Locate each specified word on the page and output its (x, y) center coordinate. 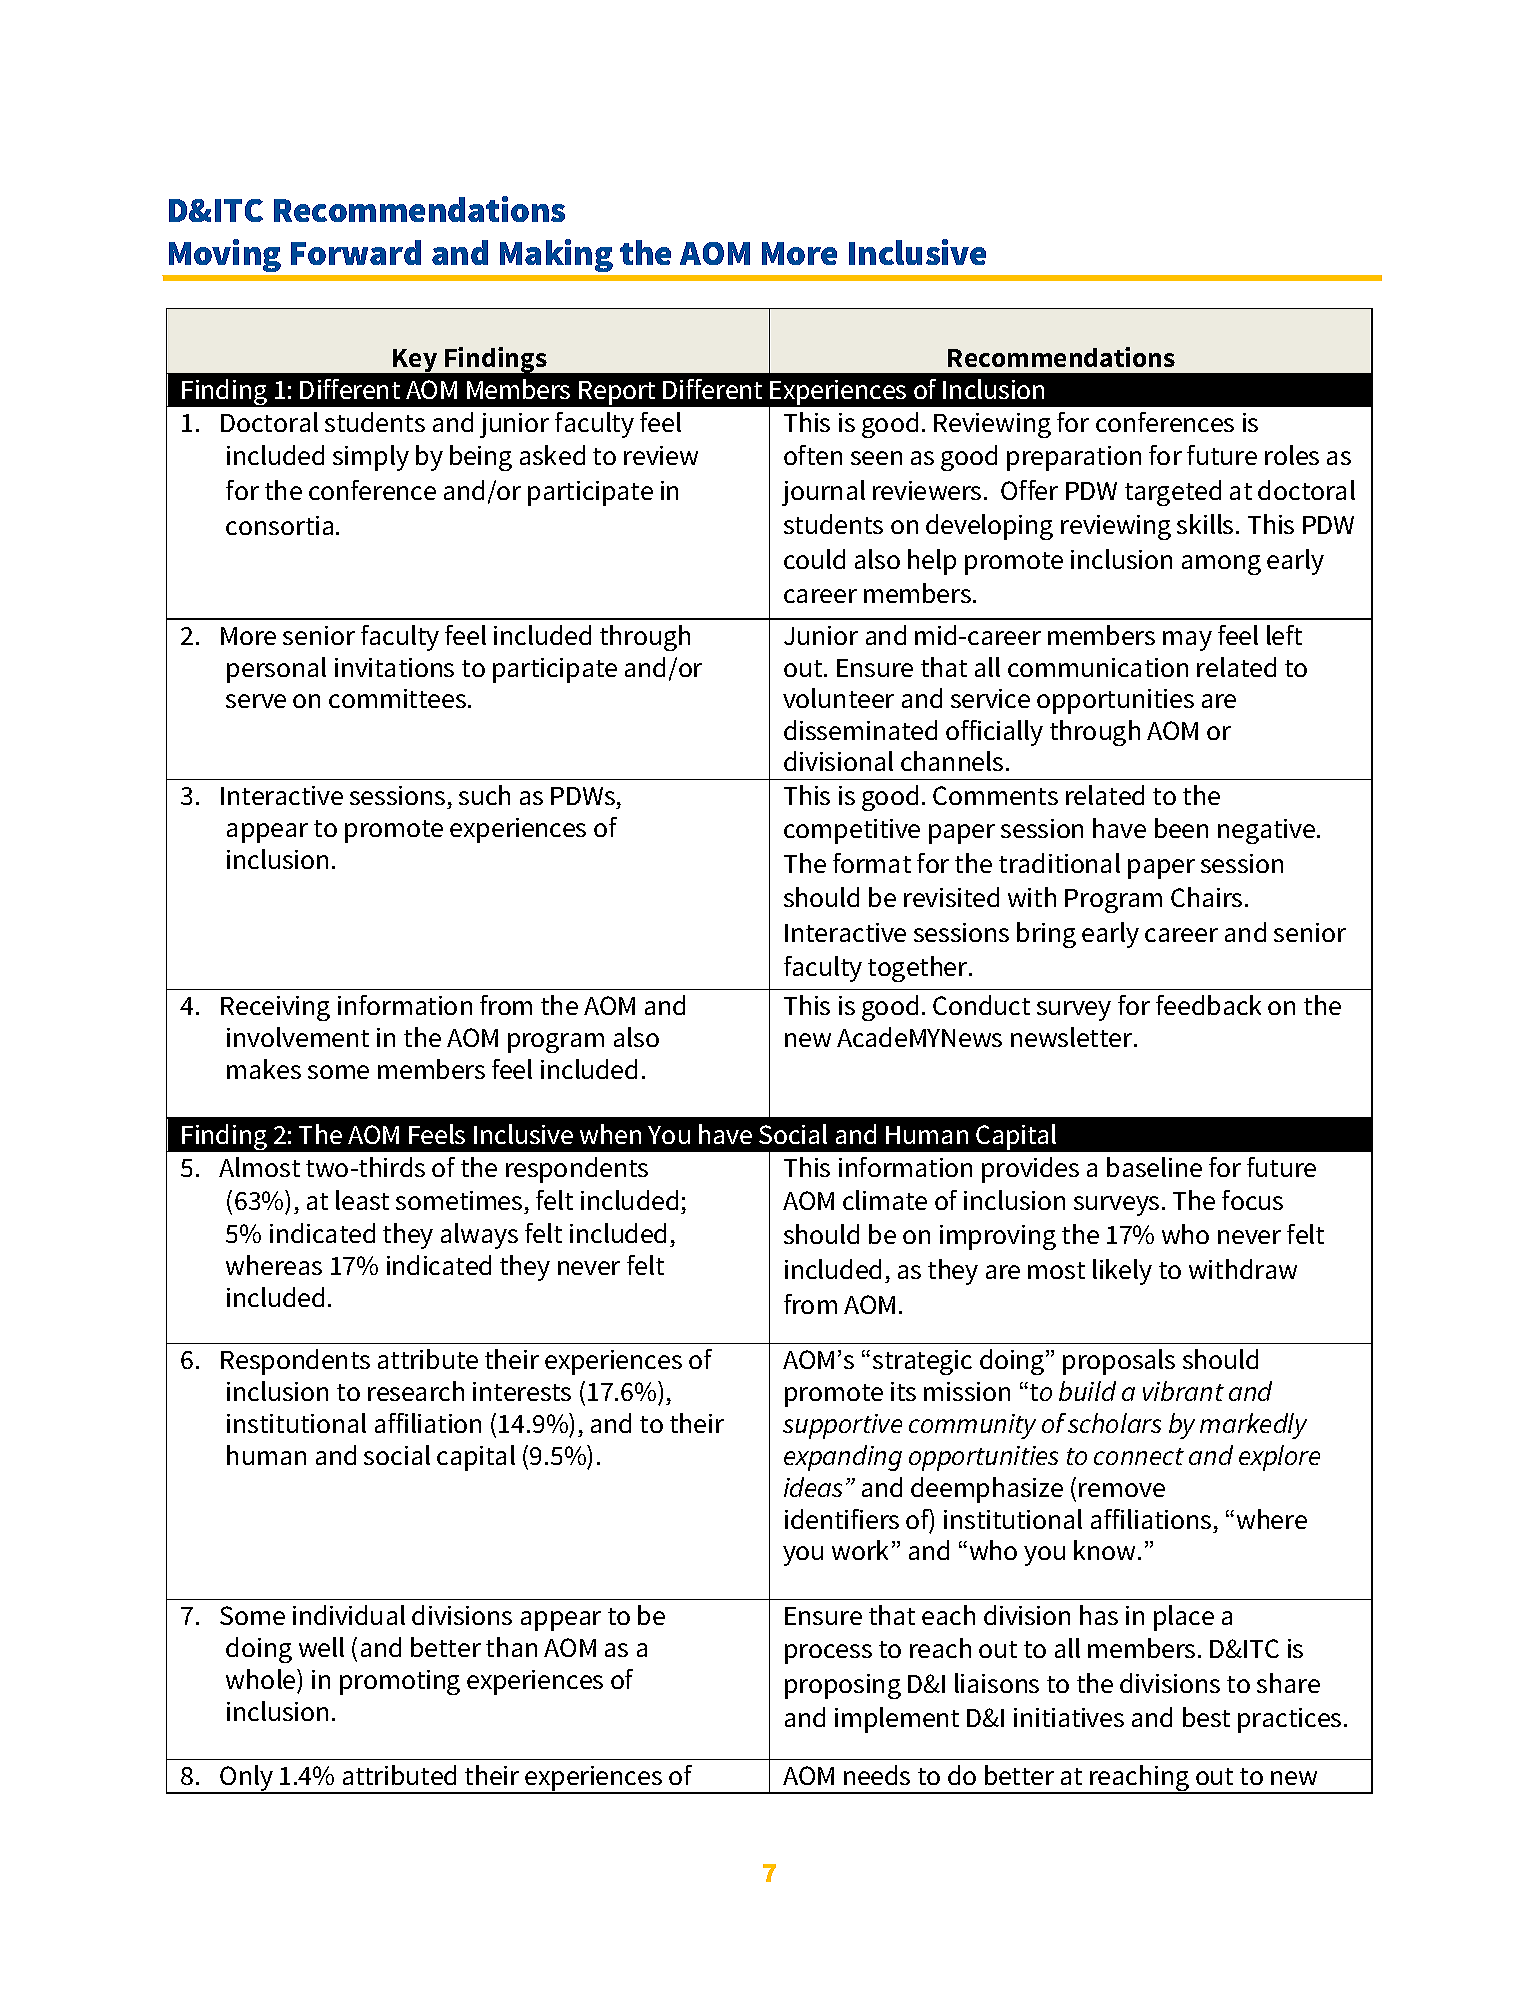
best (1206, 1717)
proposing (843, 1686)
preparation (1074, 458)
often (813, 455)
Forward (356, 252)
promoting (400, 1682)
